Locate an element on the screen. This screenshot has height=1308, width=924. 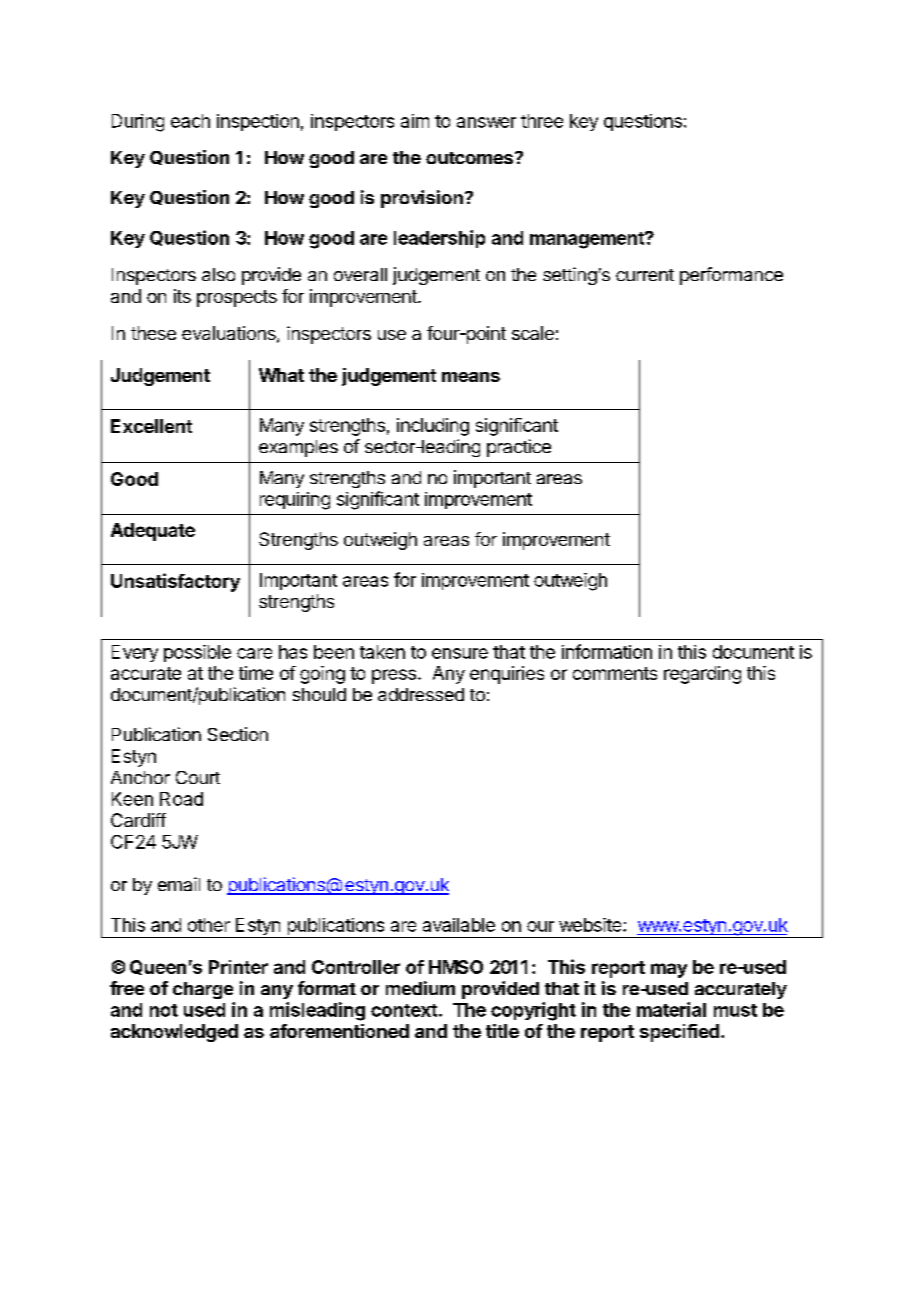
including is located at coordinates (433, 427).
